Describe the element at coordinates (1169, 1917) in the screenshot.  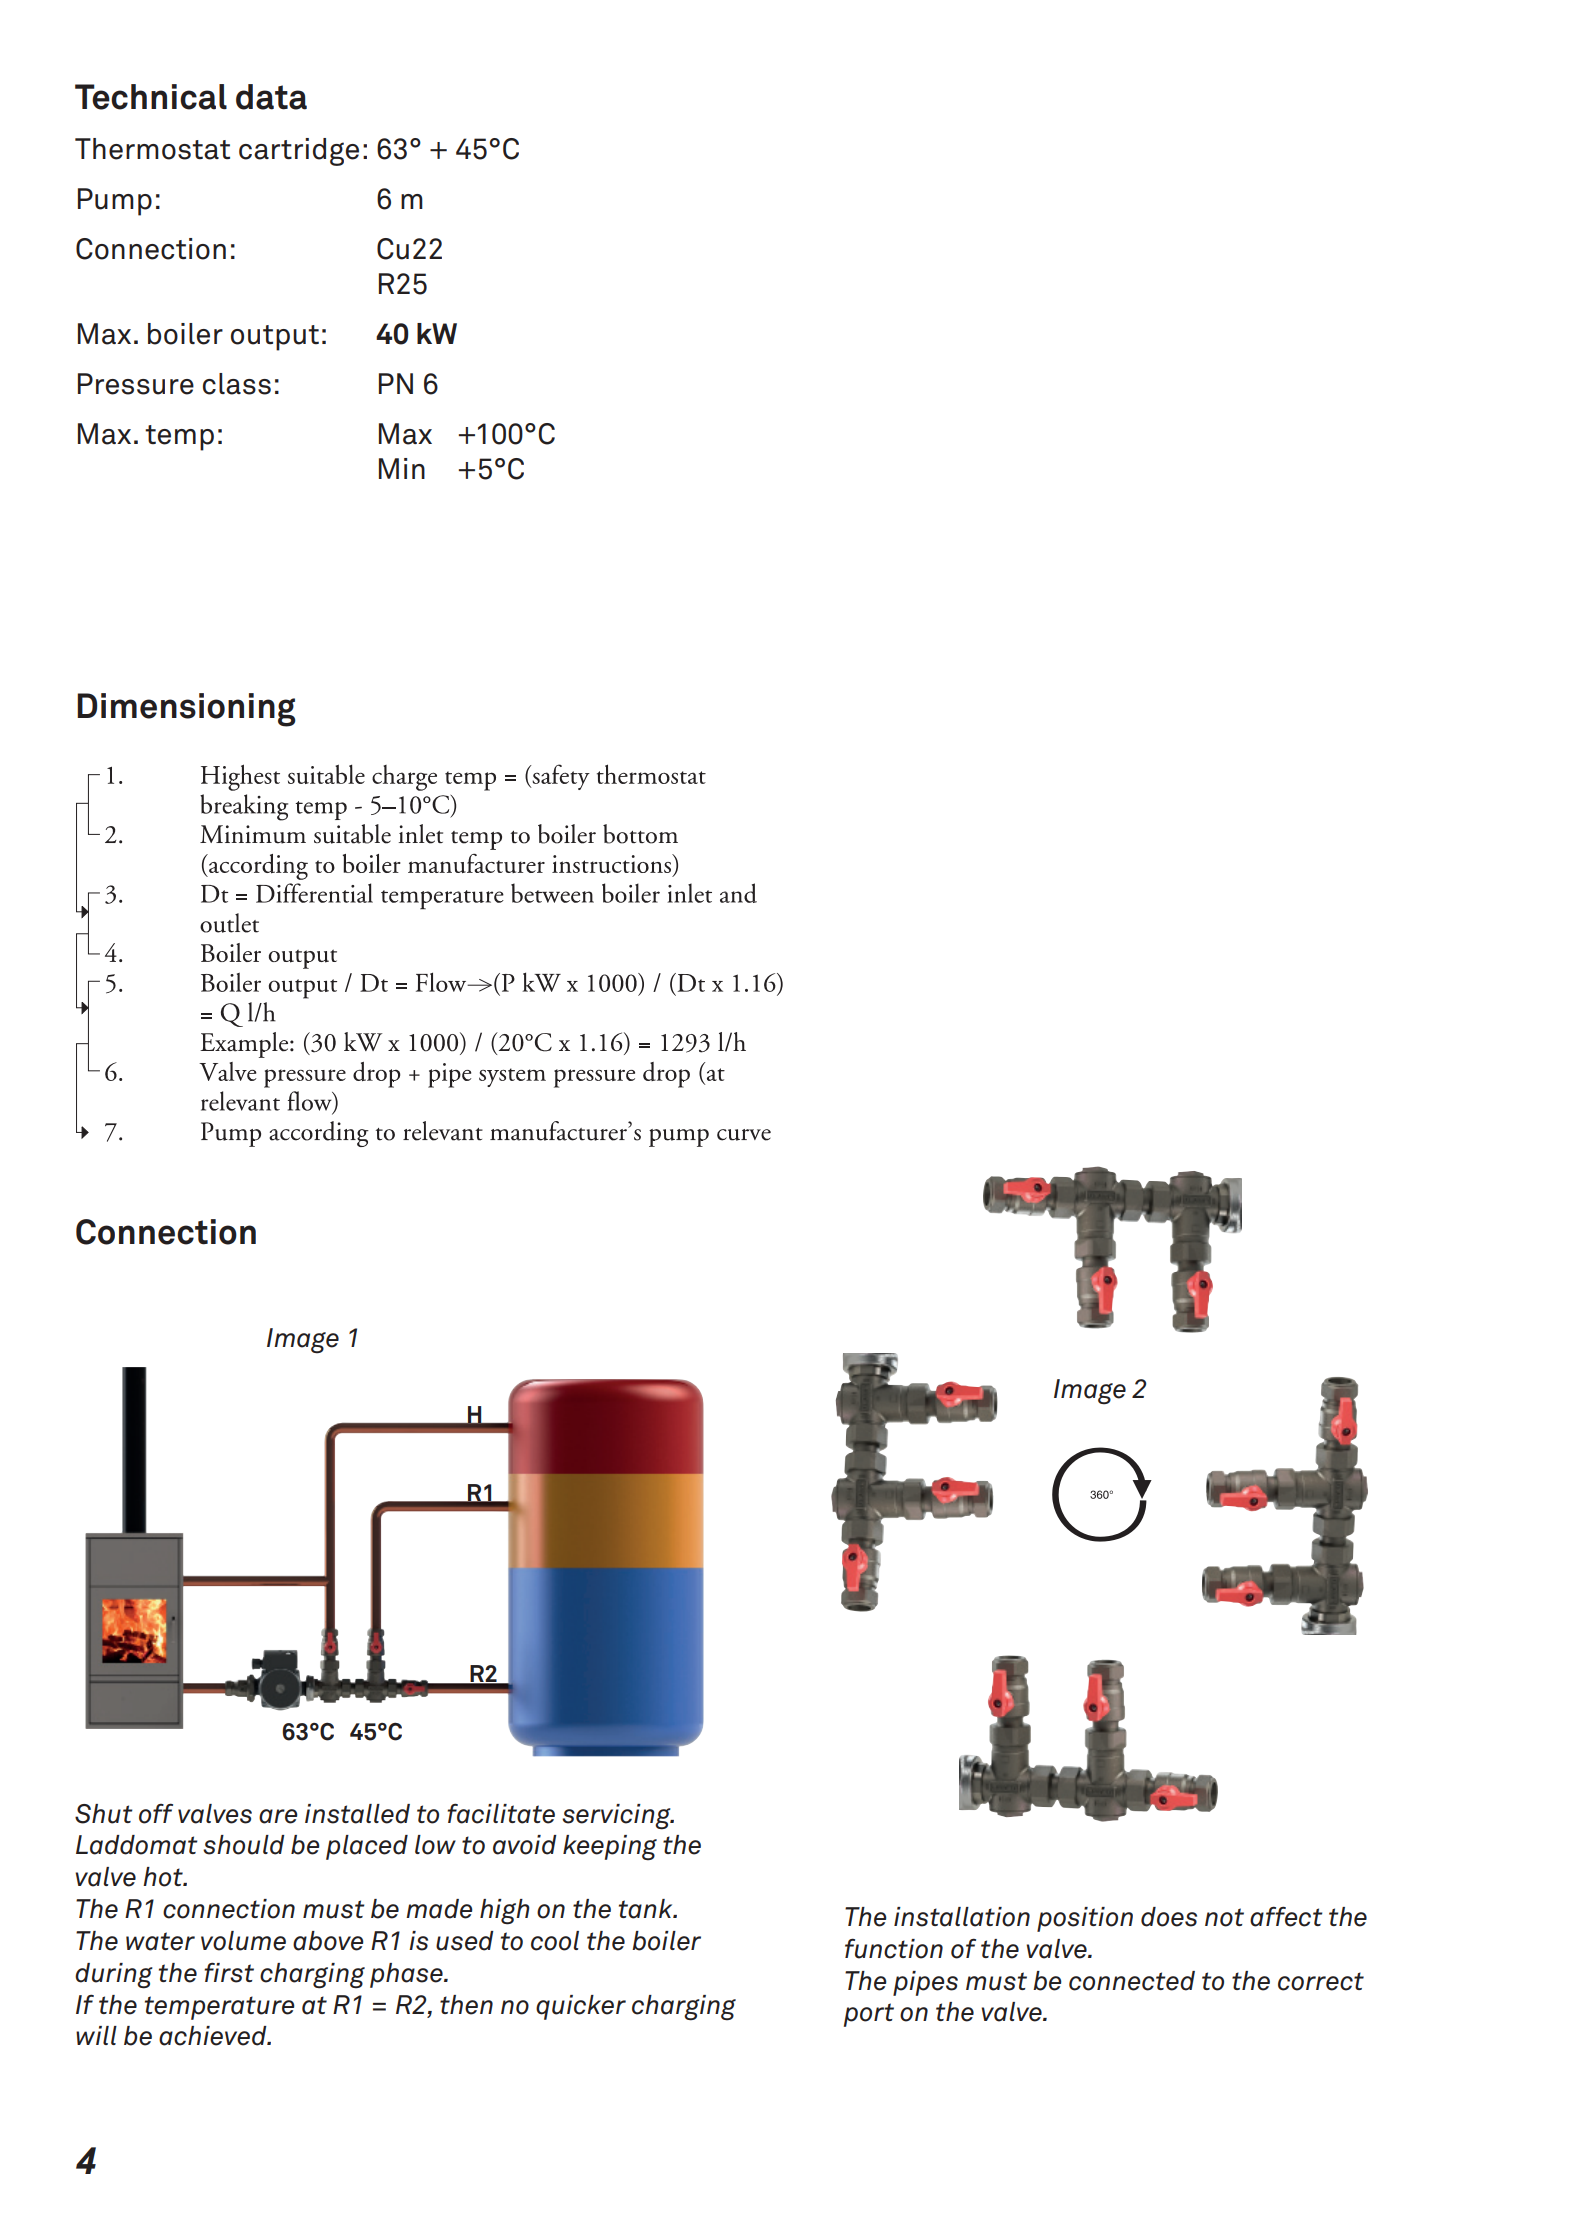
I see `does` at that location.
